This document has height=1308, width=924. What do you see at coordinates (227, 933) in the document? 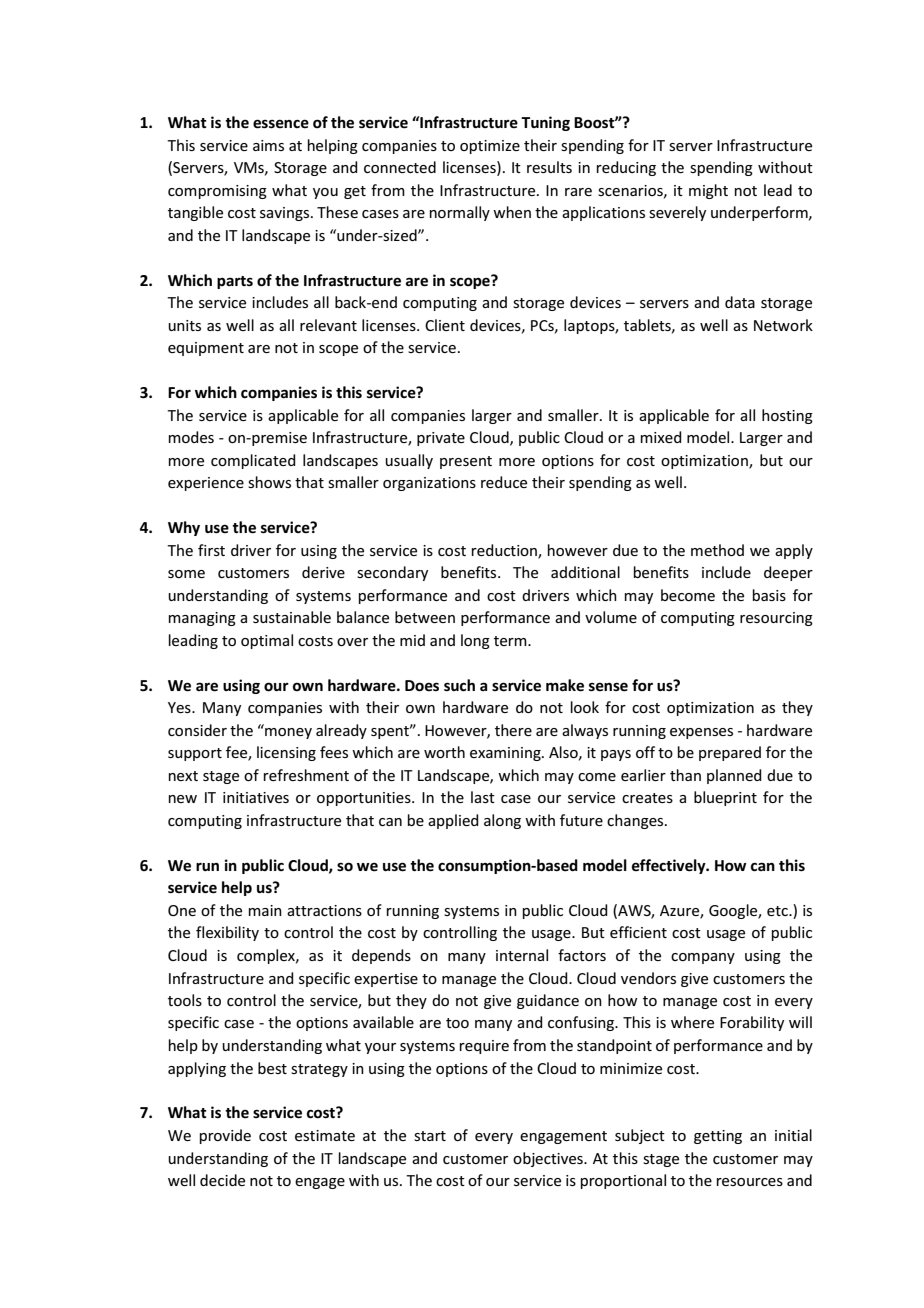
I see `flexibility` at bounding box center [227, 933].
